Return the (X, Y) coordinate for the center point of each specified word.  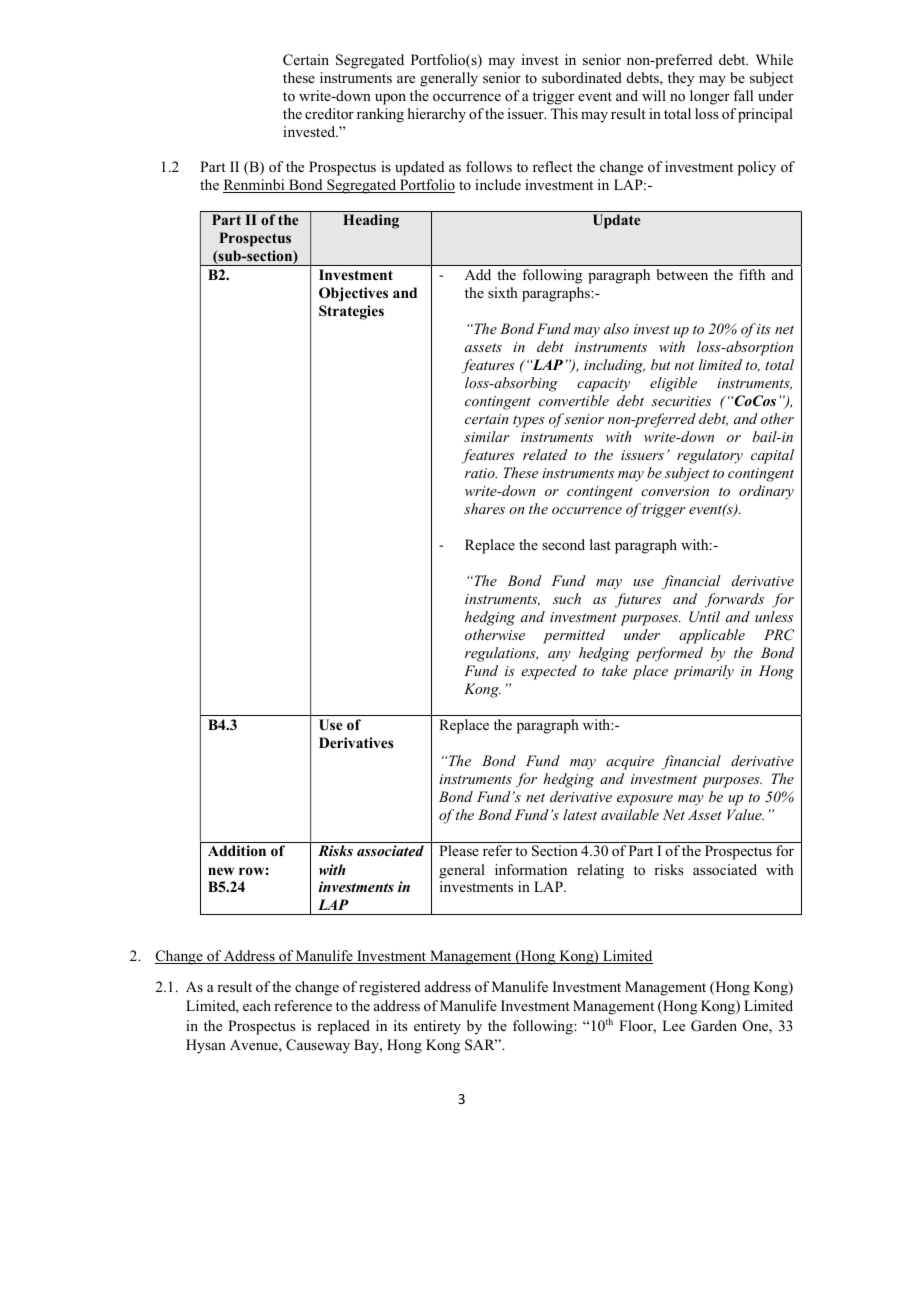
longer (710, 97)
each (257, 1005)
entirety (437, 1027)
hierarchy (437, 115)
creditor (329, 113)
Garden (714, 1026)
